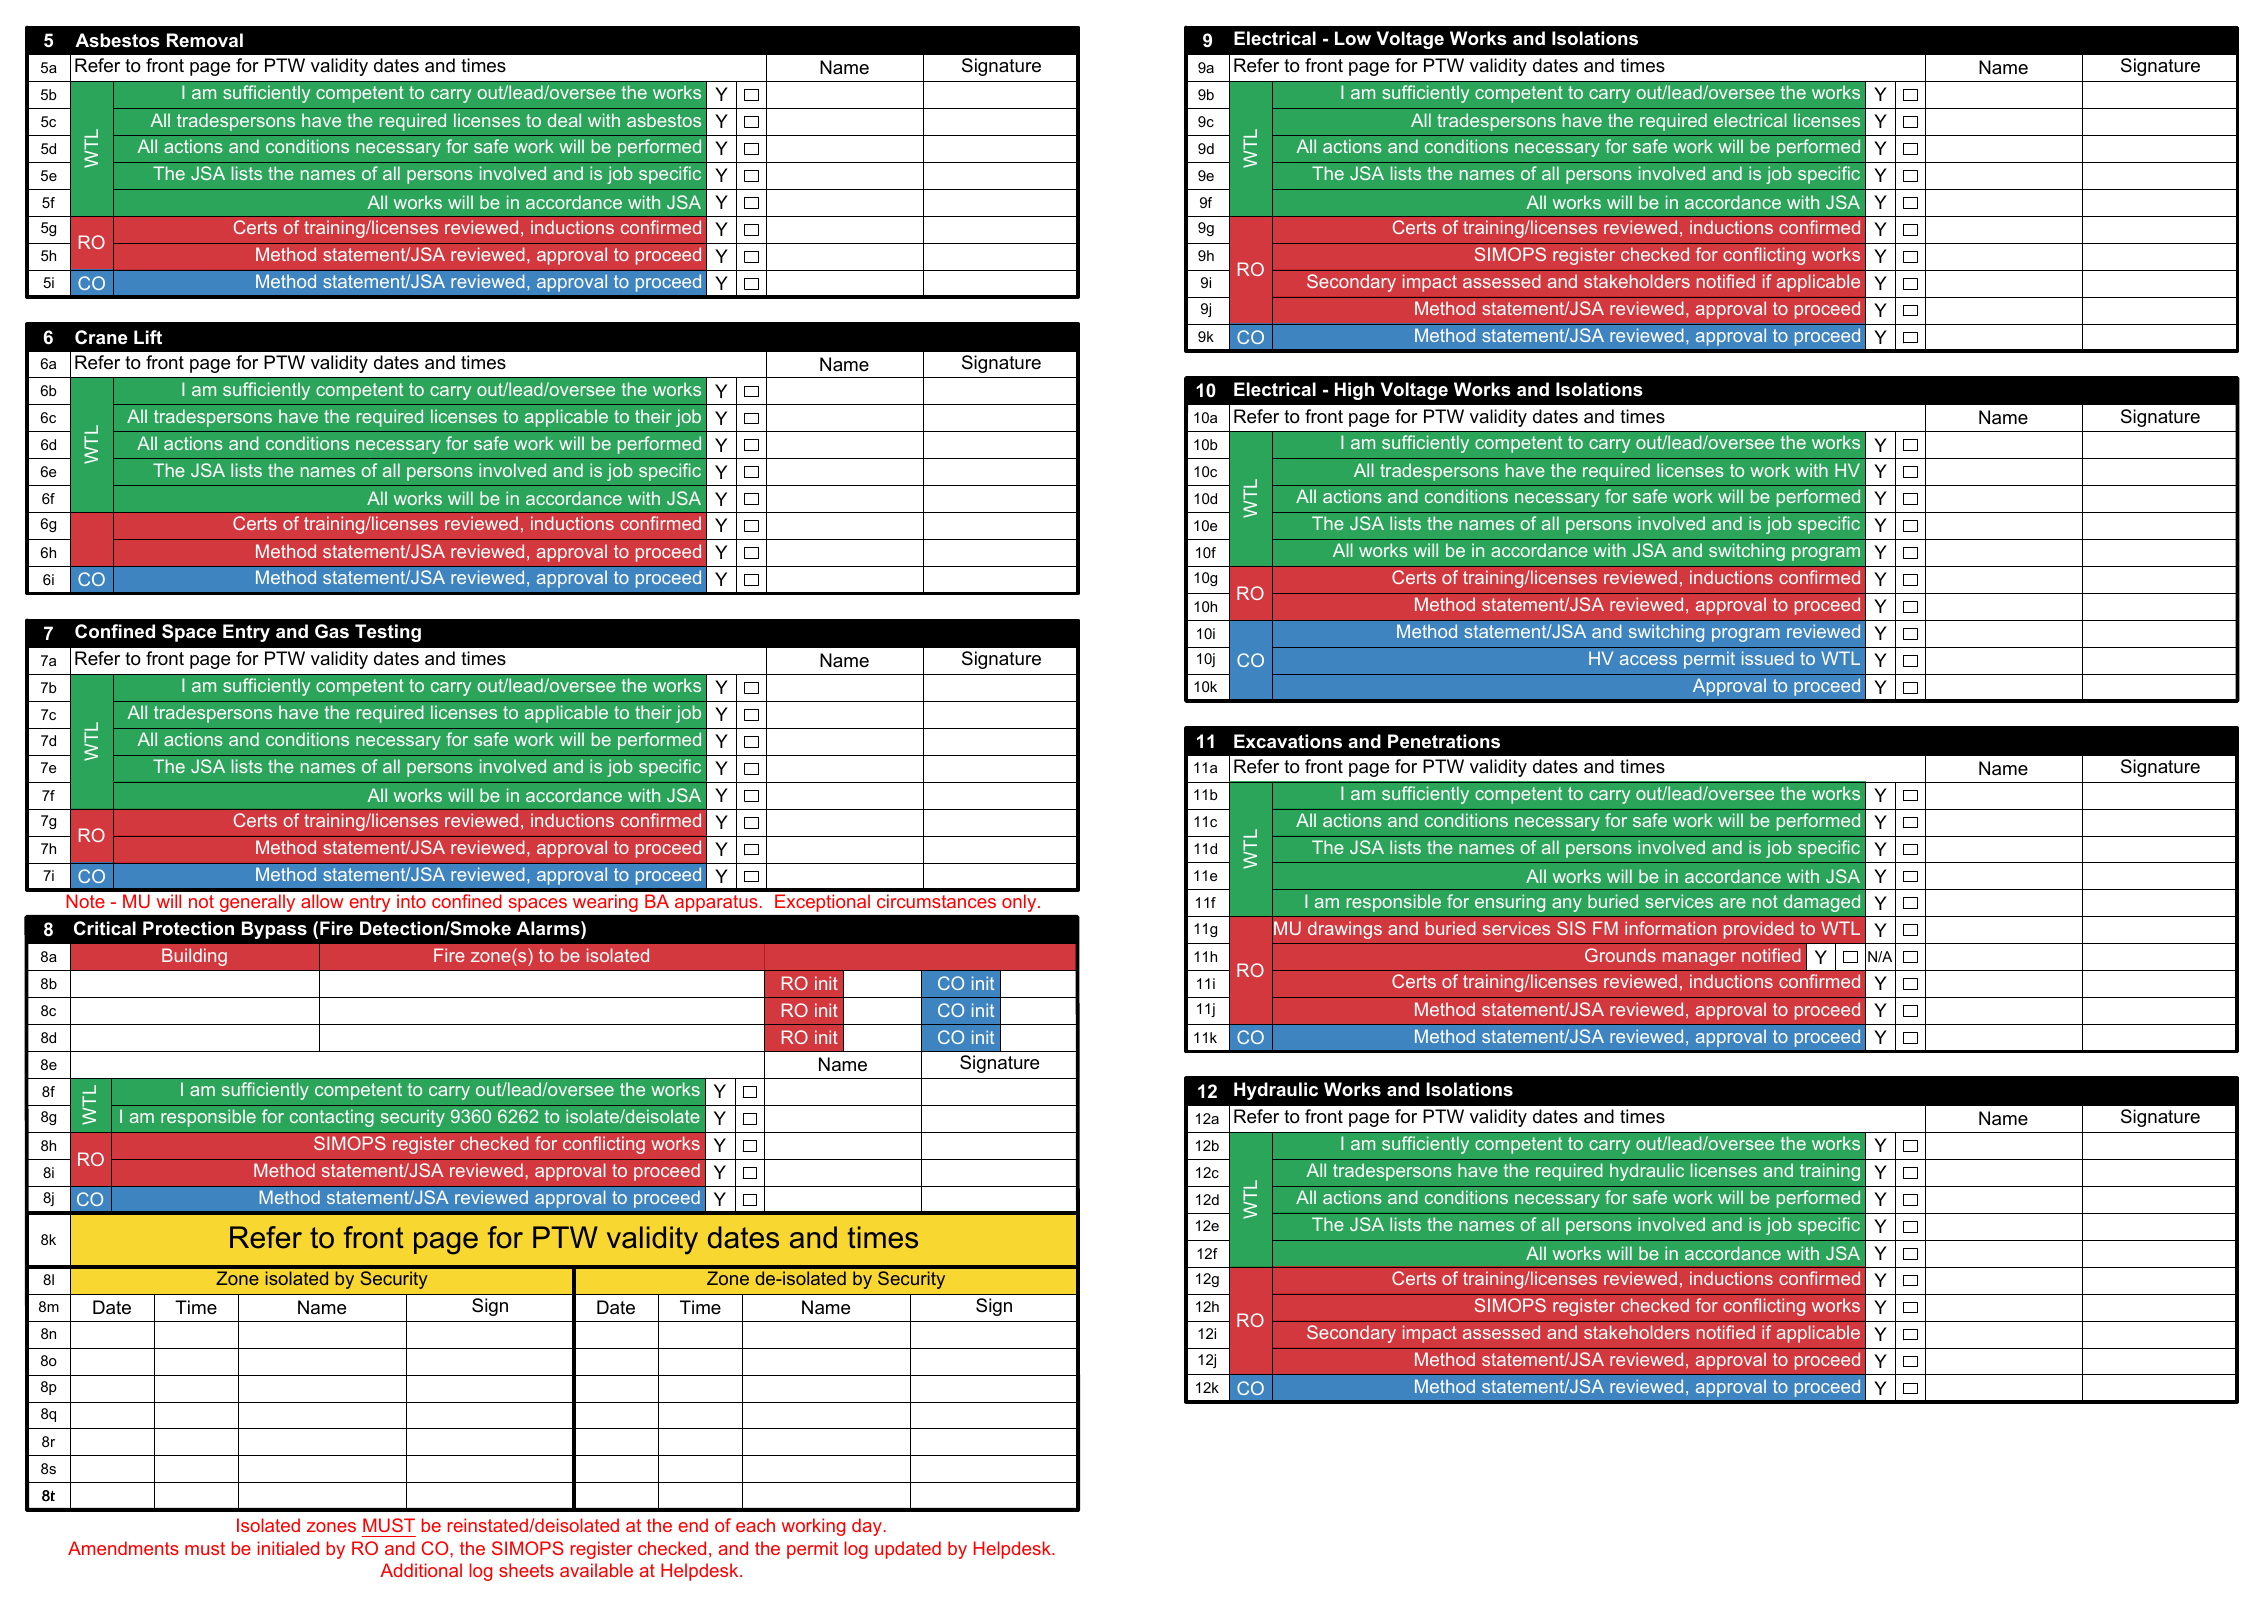  What do you see at coordinates (205, 40) in the screenshot?
I see `Removal` at bounding box center [205, 40].
